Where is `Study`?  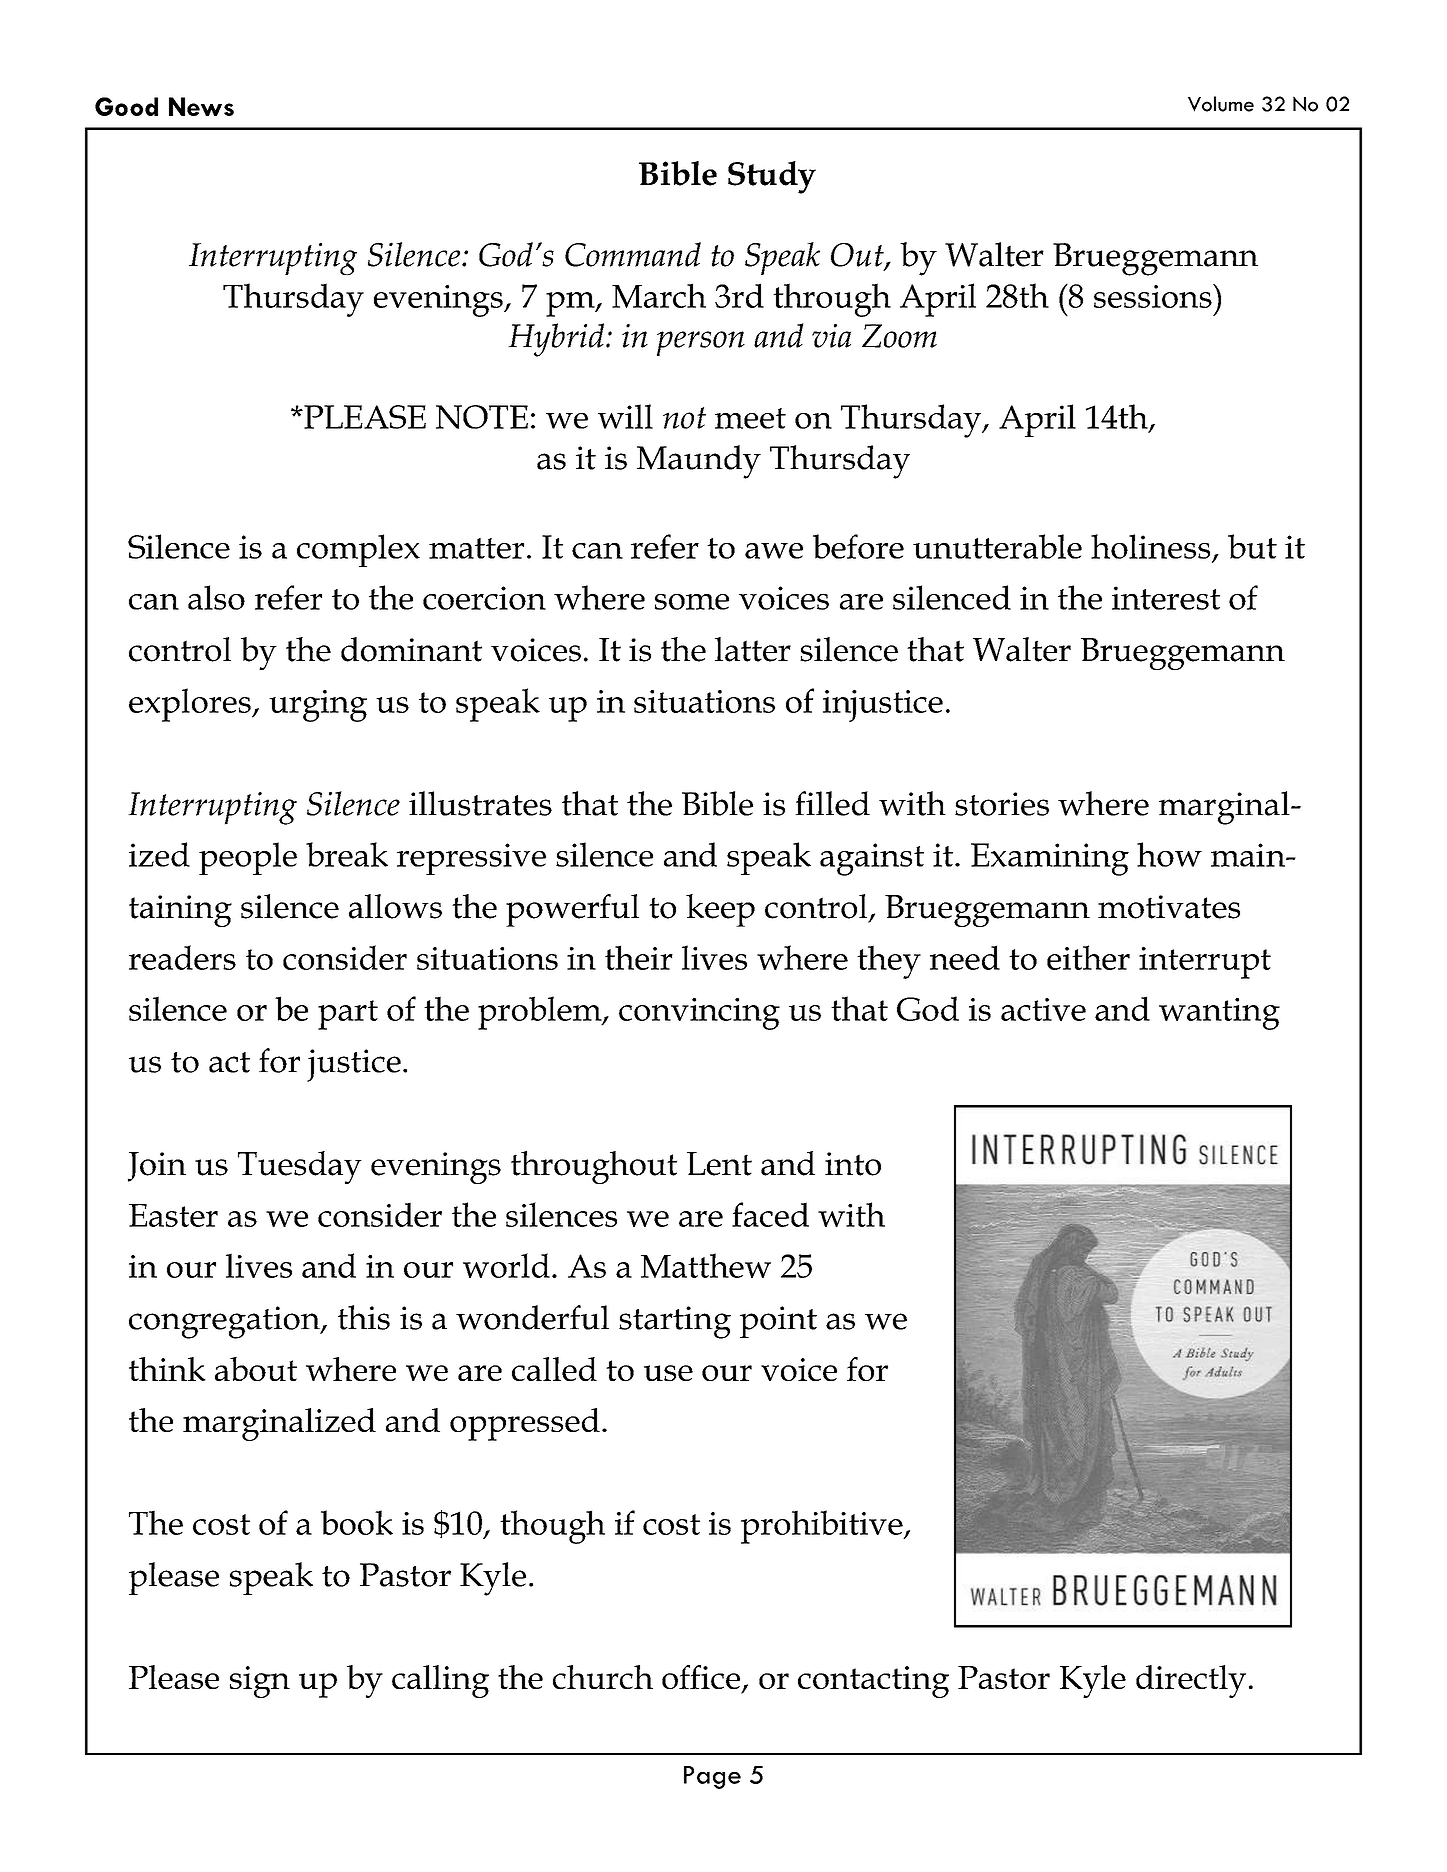
Study is located at coordinates (772, 177).
